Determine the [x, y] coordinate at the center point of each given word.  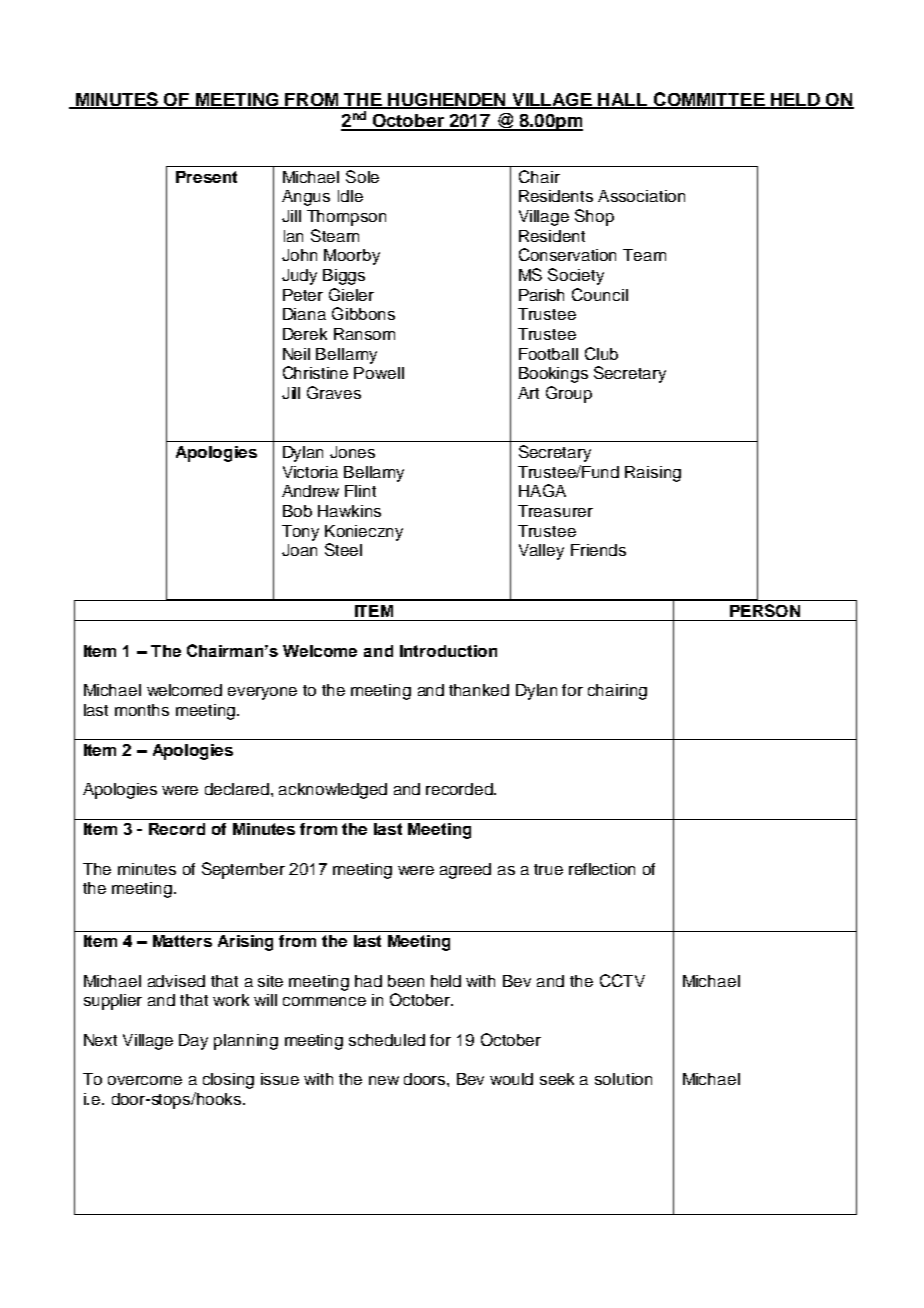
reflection [602, 869]
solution [623, 1079]
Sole [362, 176]
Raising [653, 474]
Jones [352, 452]
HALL [623, 100]
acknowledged [333, 791]
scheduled [387, 1040]
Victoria [310, 472]
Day [193, 1042]
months [142, 710]
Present [206, 177]
